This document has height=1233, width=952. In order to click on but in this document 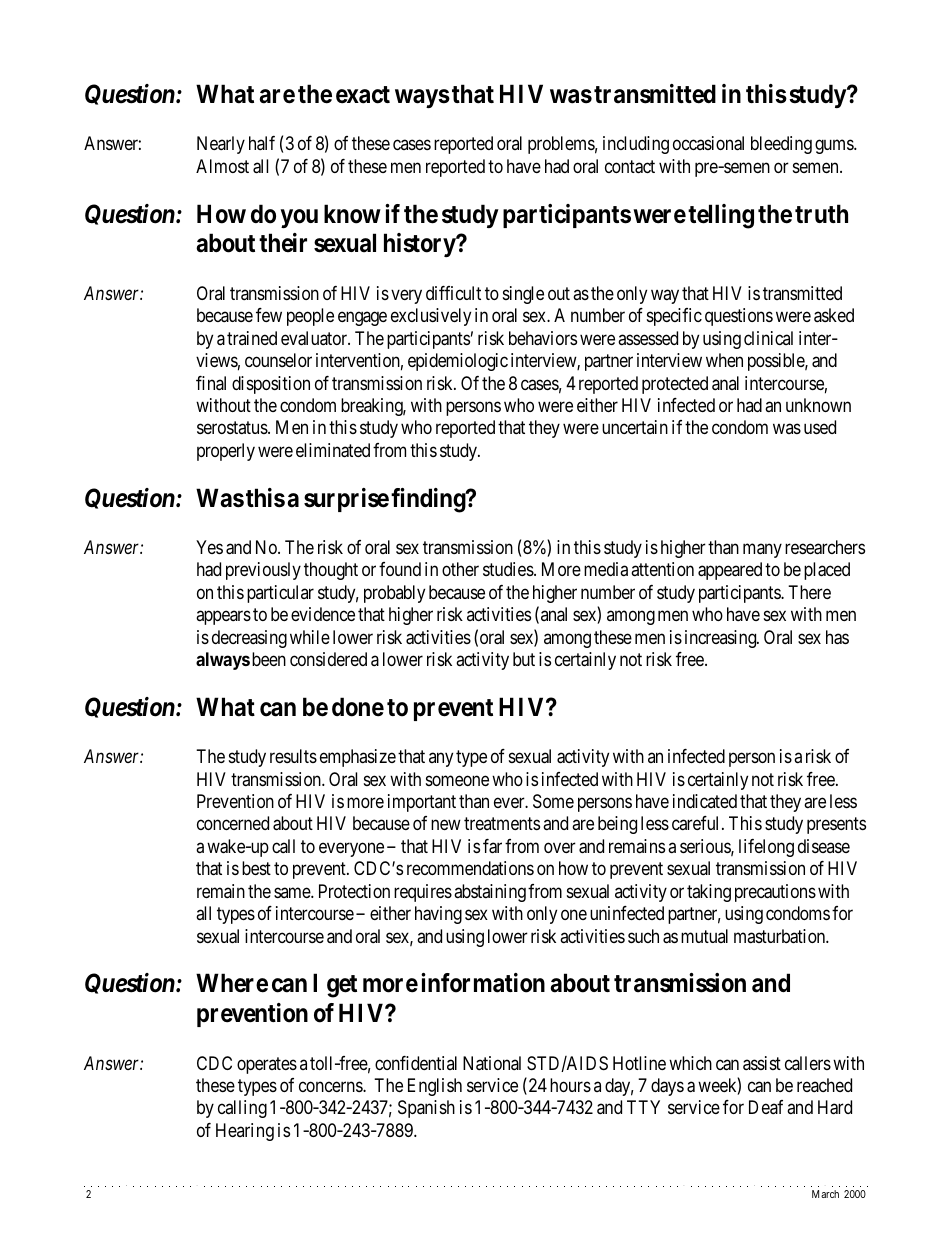, I will do `click(524, 659)`.
